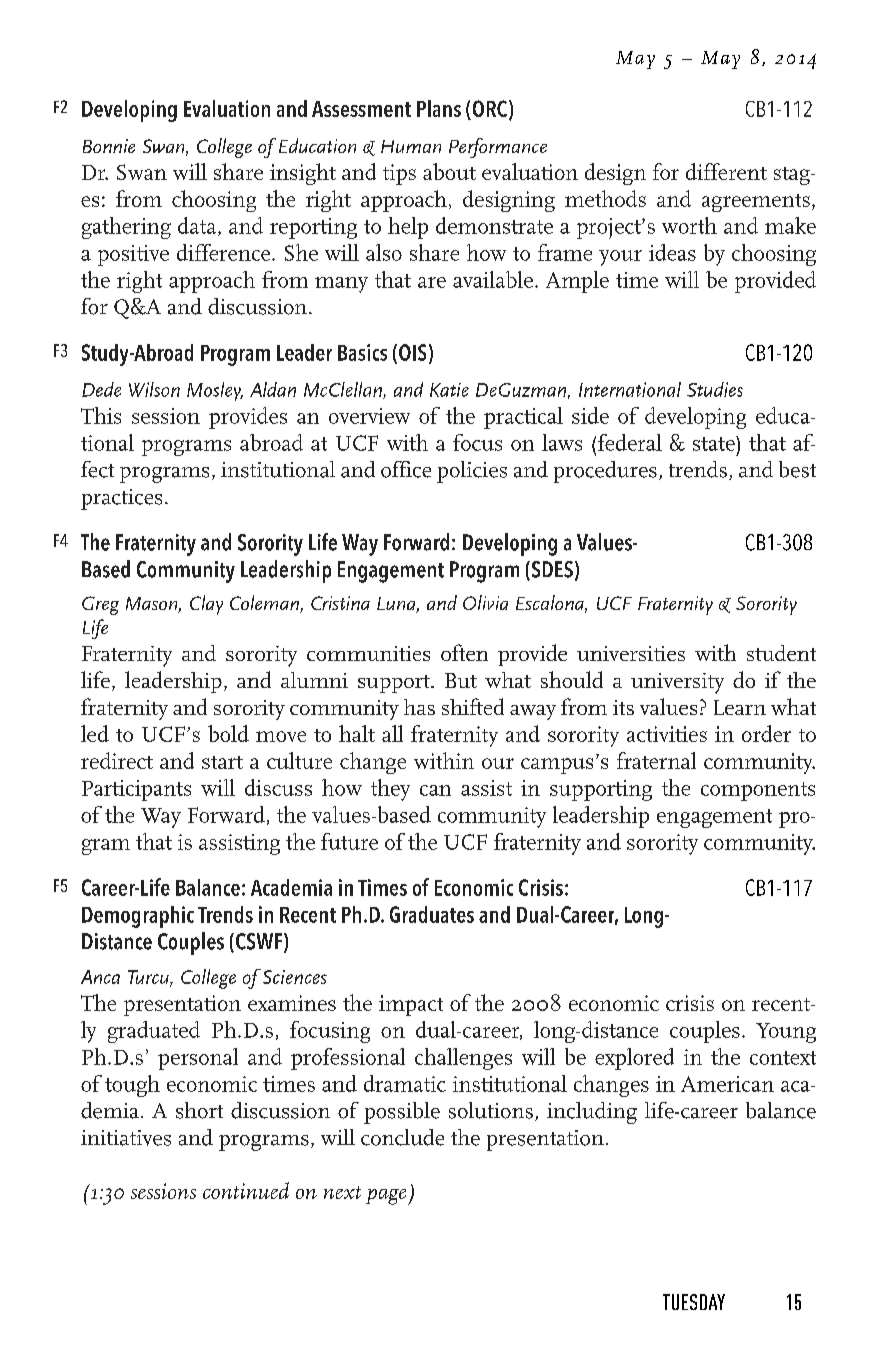 The width and height of the document is (887, 1372). I want to click on continued, so click(246, 1190).
